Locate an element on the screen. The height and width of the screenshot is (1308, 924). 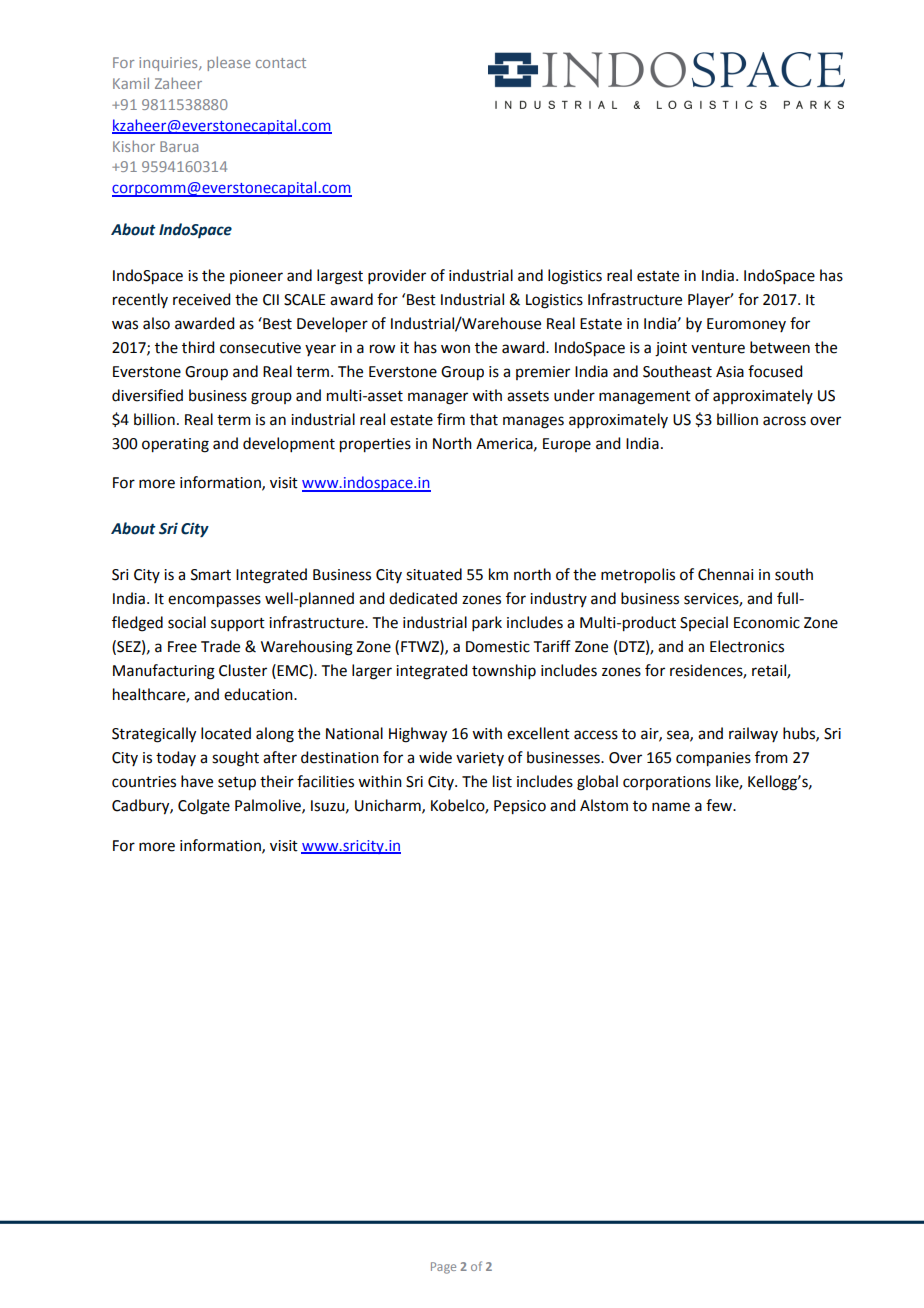
operating is located at coordinates (175, 445).
